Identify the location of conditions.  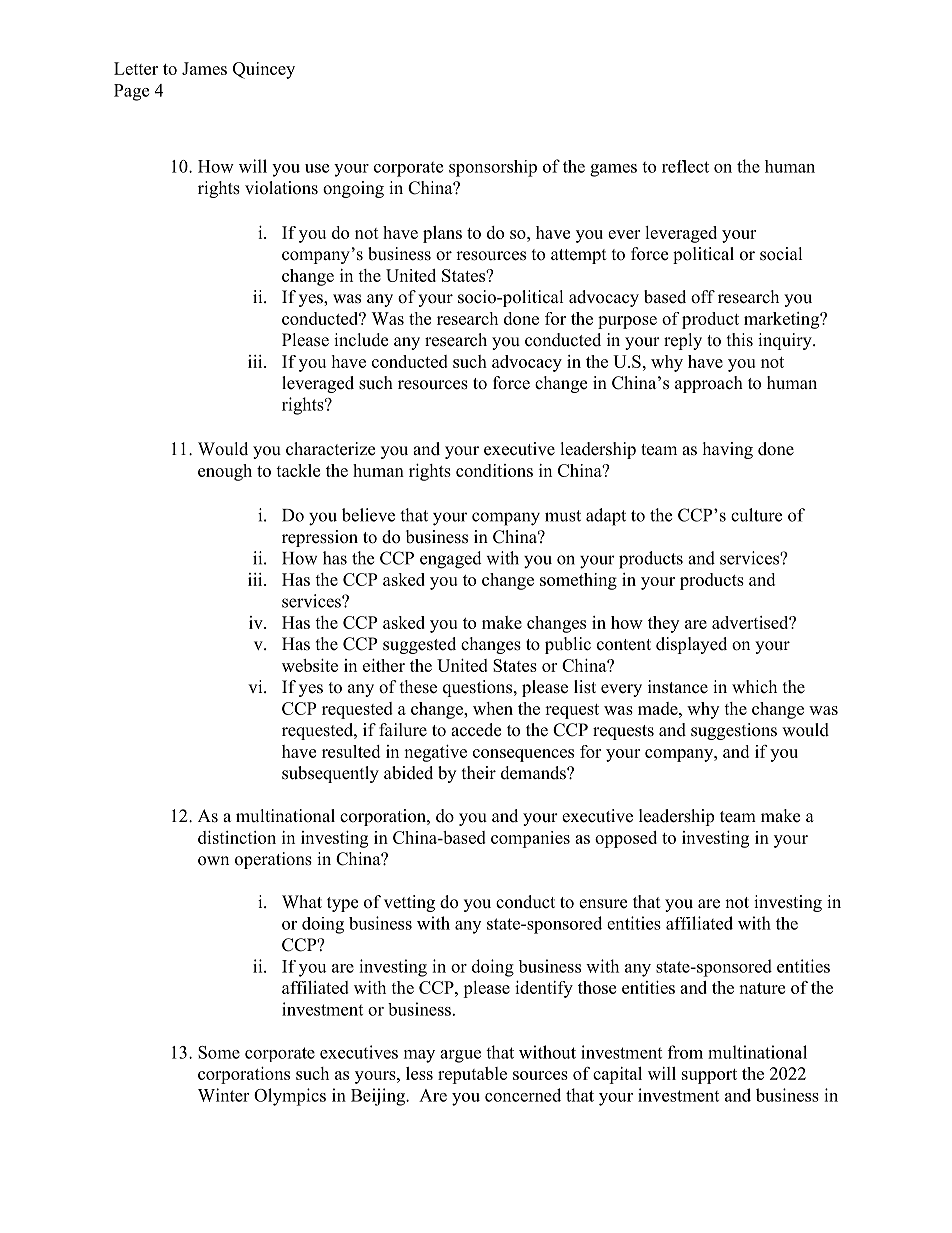
(494, 470).
